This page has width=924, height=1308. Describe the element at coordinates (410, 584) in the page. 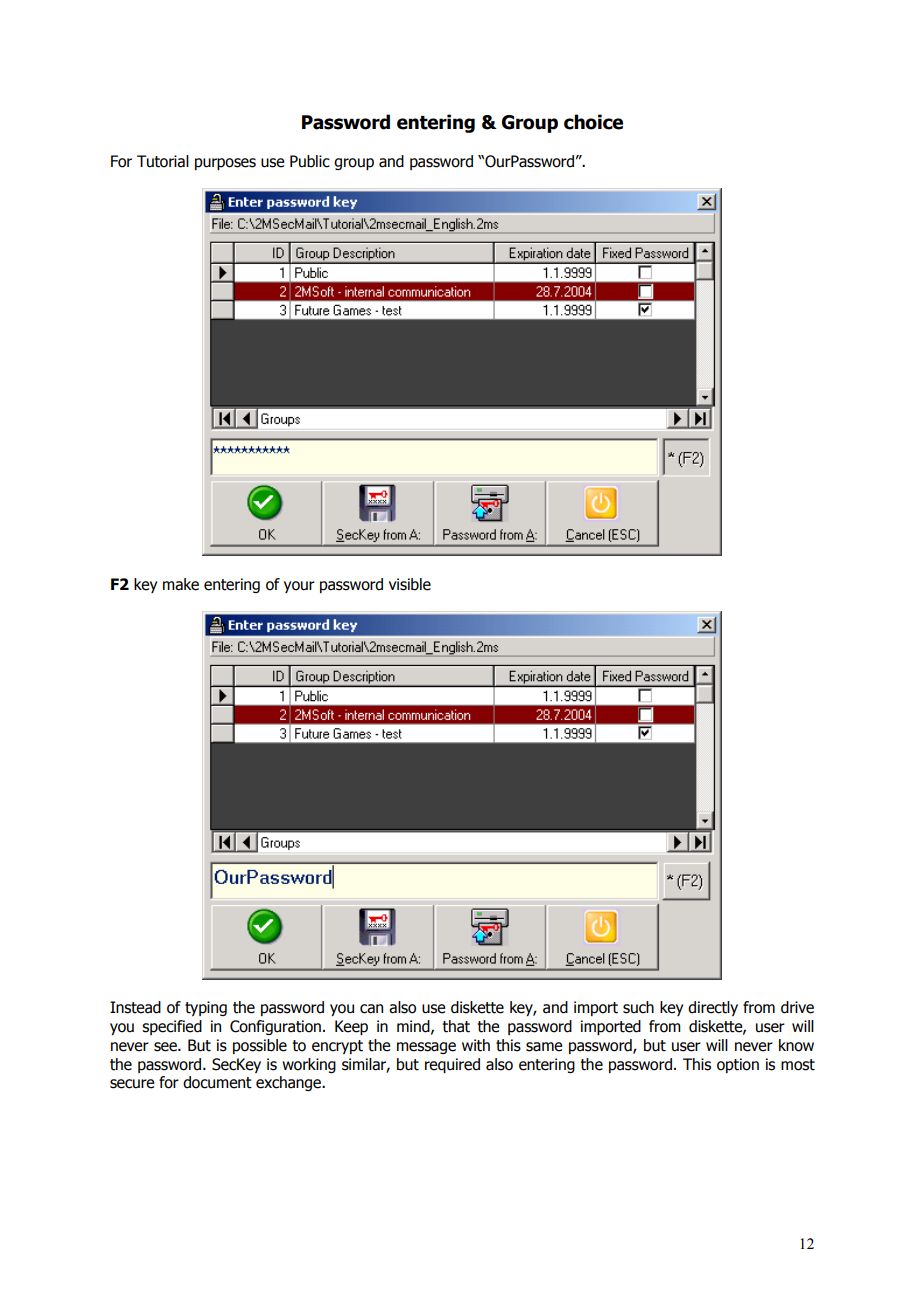

I see `visible` at that location.
